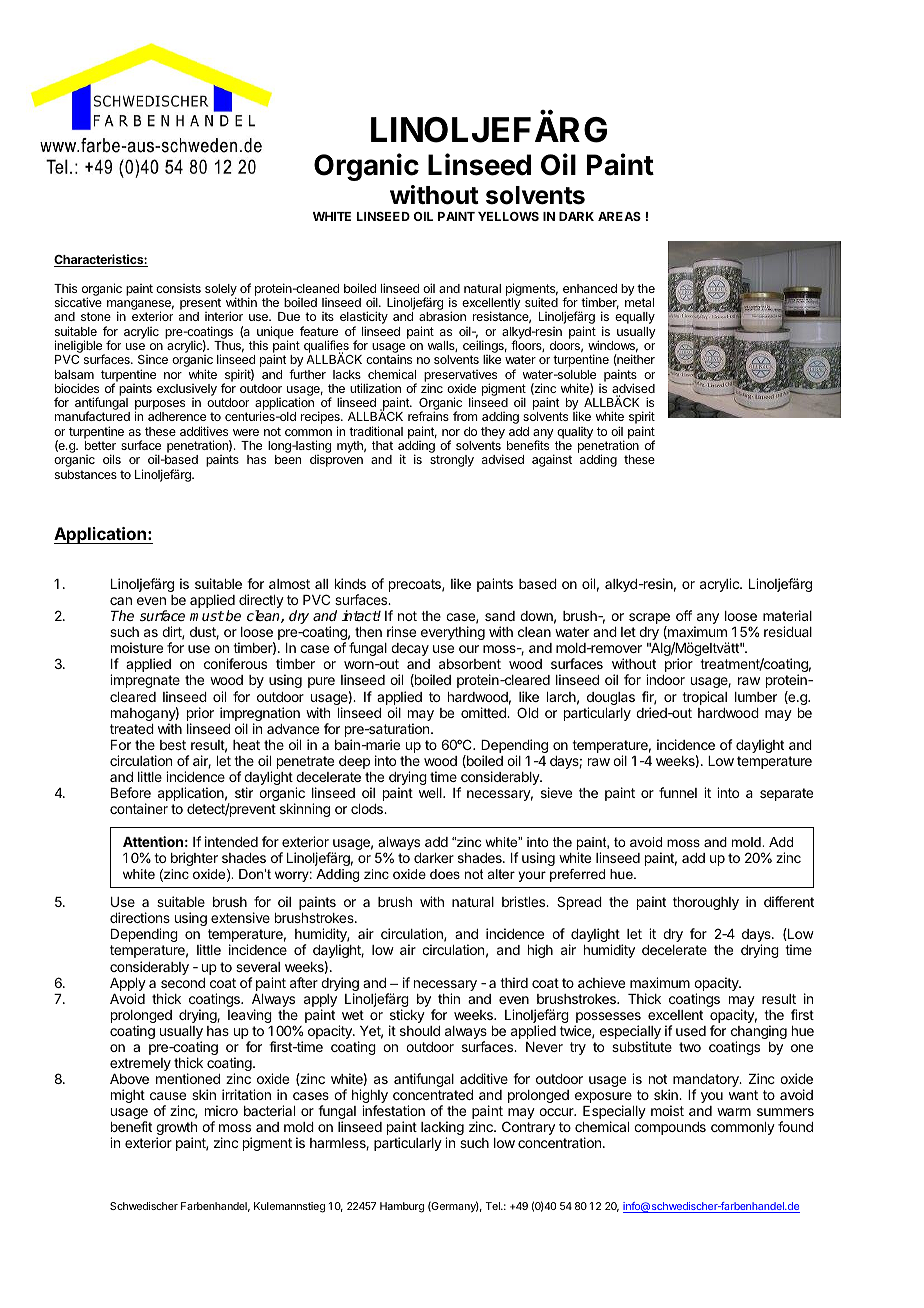 This screenshot has height=1308, width=924. What do you see at coordinates (176, 1130) in the screenshot?
I see `growth` at bounding box center [176, 1130].
